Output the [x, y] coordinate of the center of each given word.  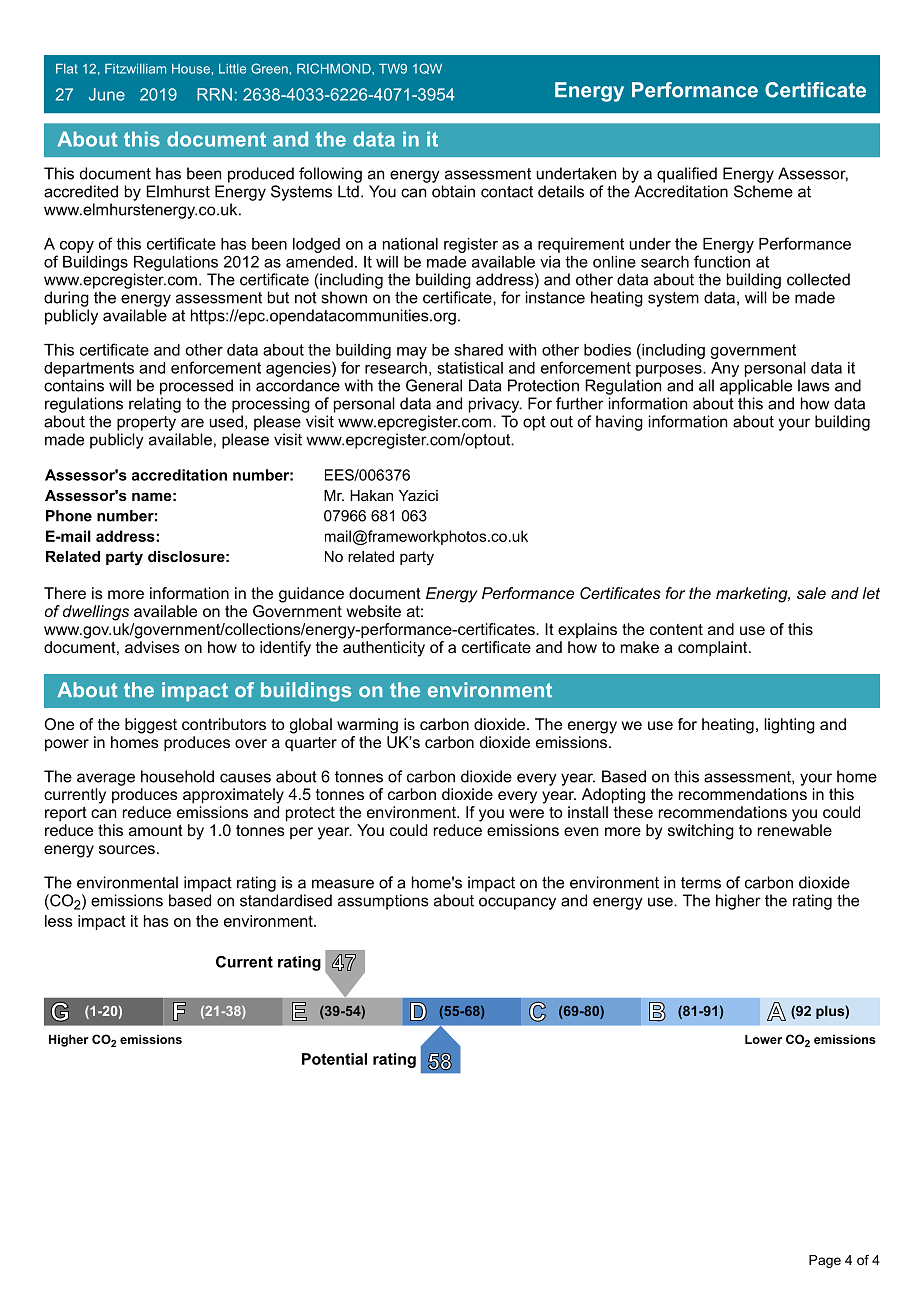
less [59, 921]
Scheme [763, 191]
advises [152, 647]
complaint [714, 649]
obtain [453, 191]
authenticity [384, 649]
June [107, 94]
